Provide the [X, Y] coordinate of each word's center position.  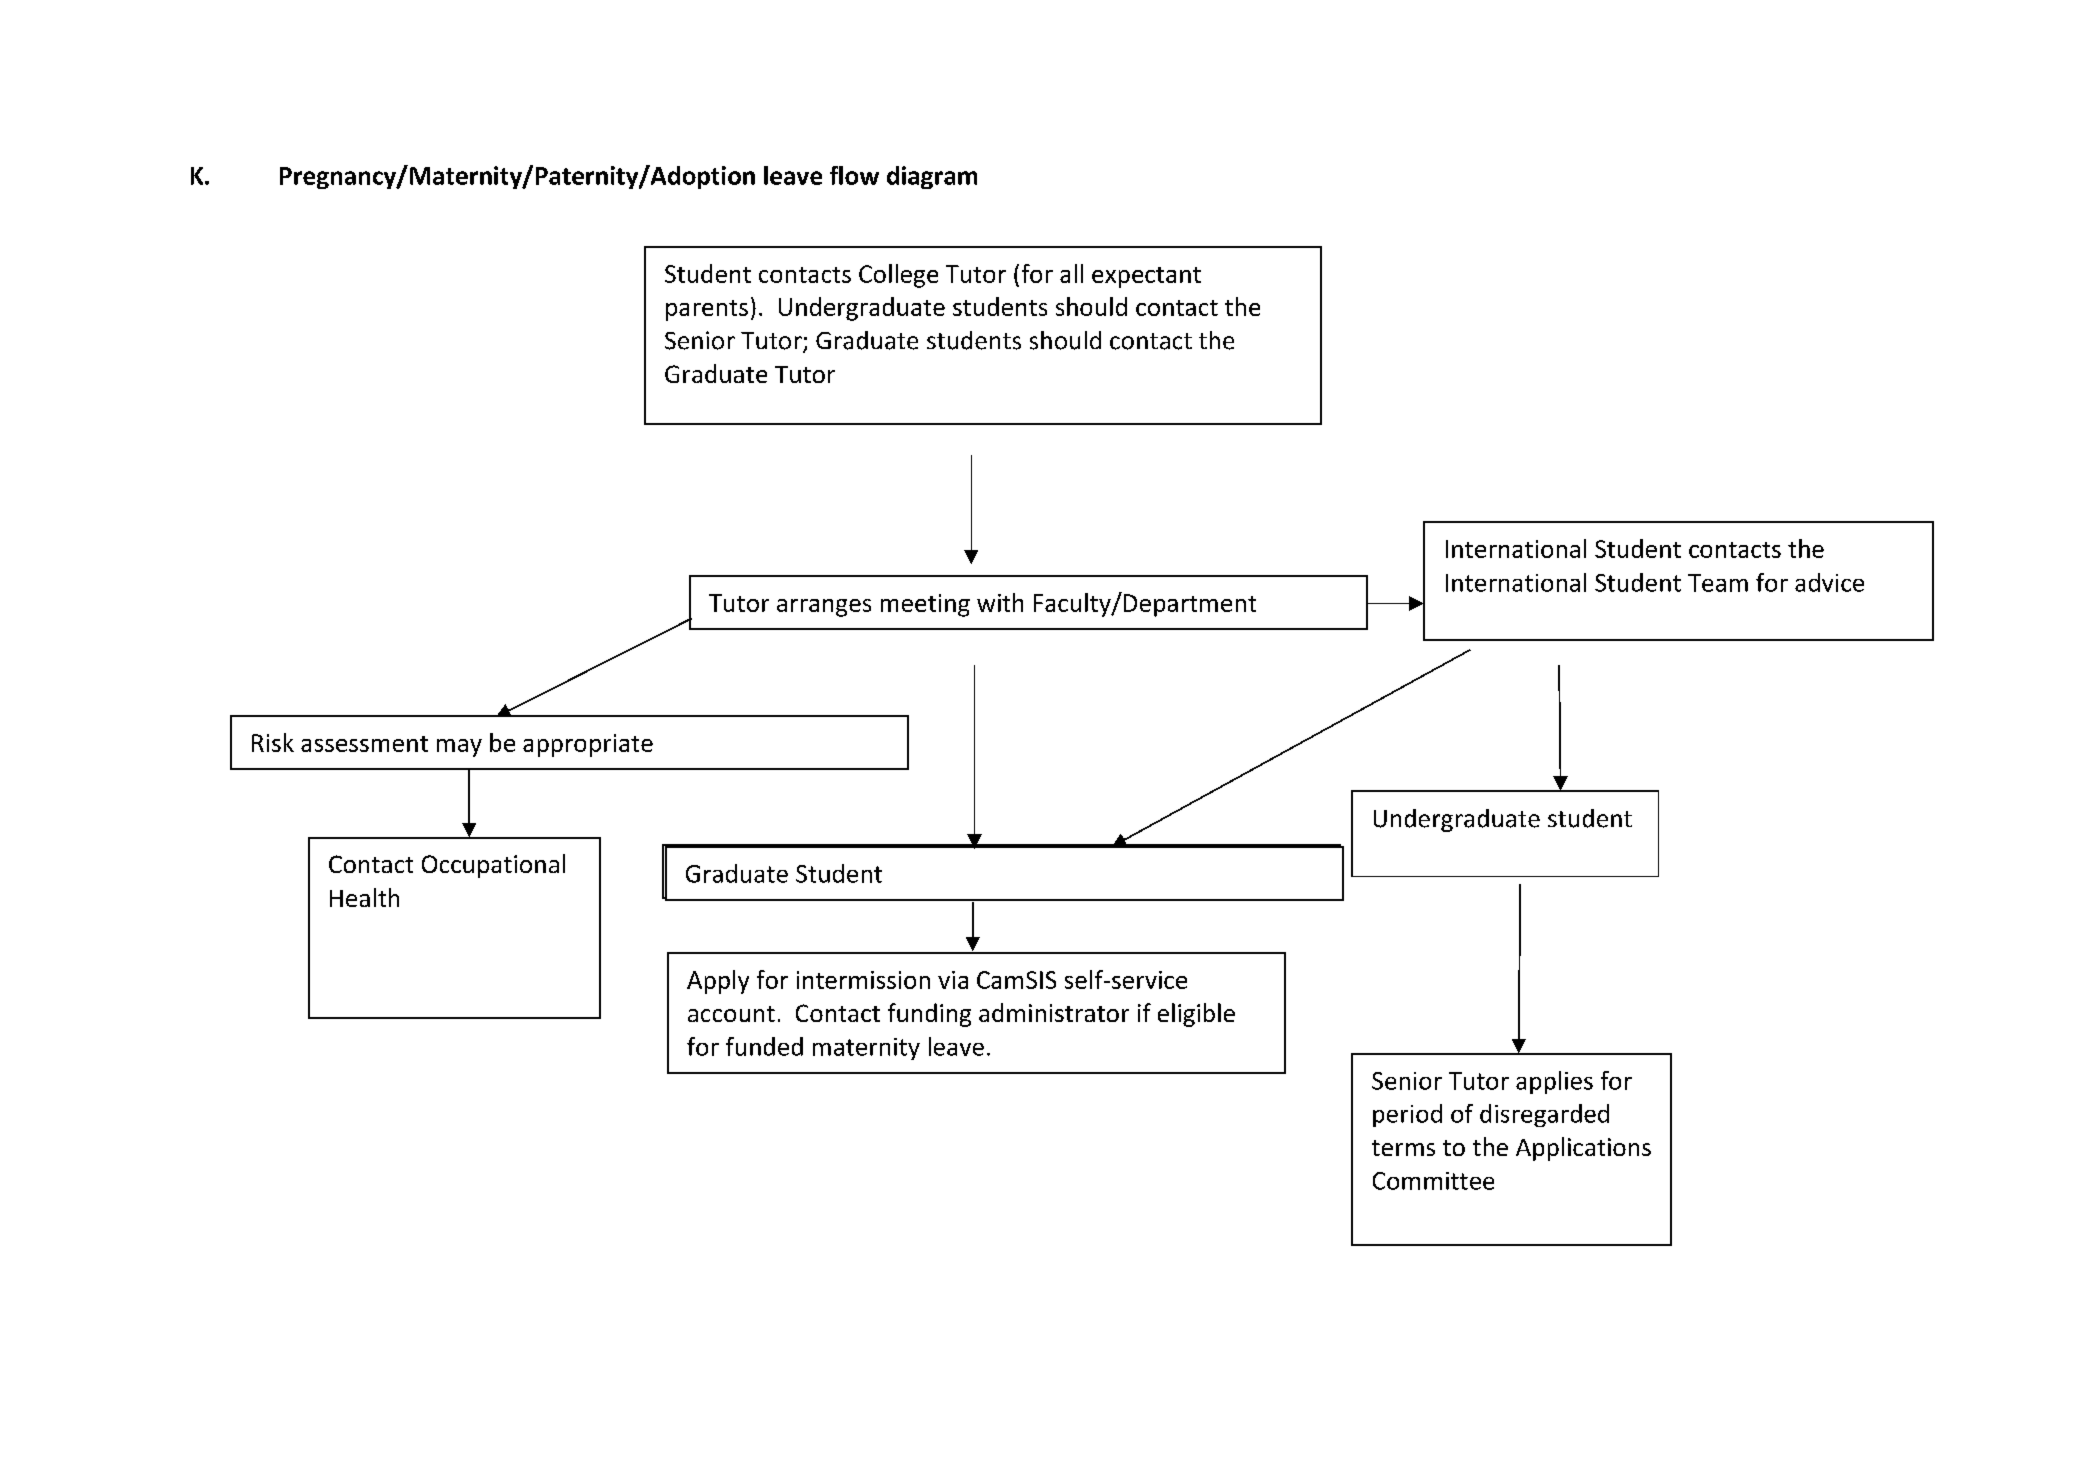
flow [854, 175]
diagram [932, 177]
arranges [824, 608]
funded [764, 1046]
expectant [1146, 277]
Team [1718, 583]
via [953, 980]
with [1000, 602]
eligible [1196, 1015]
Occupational [493, 866]
